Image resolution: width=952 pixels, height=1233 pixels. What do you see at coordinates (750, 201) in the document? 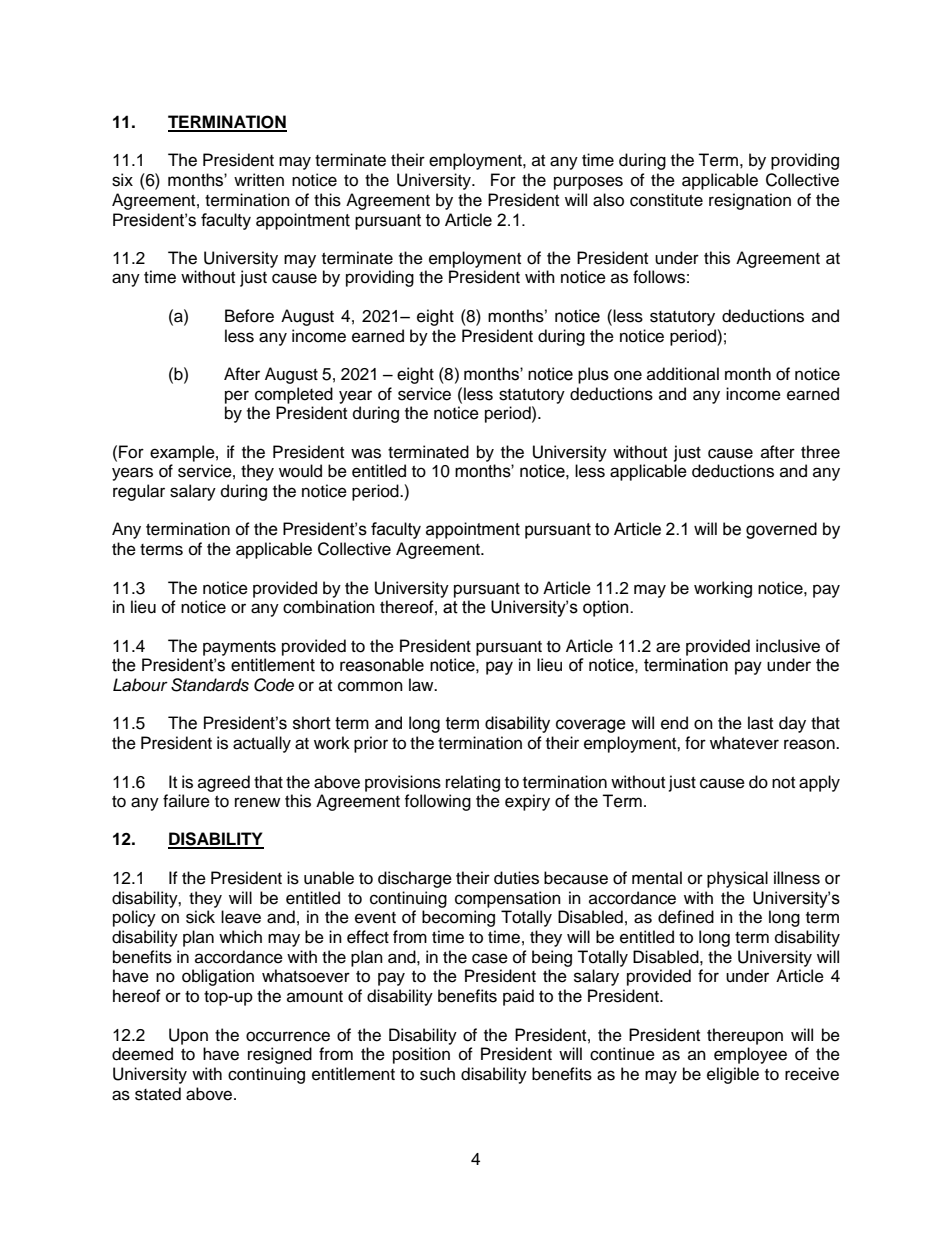
I see `resignation` at bounding box center [750, 201].
